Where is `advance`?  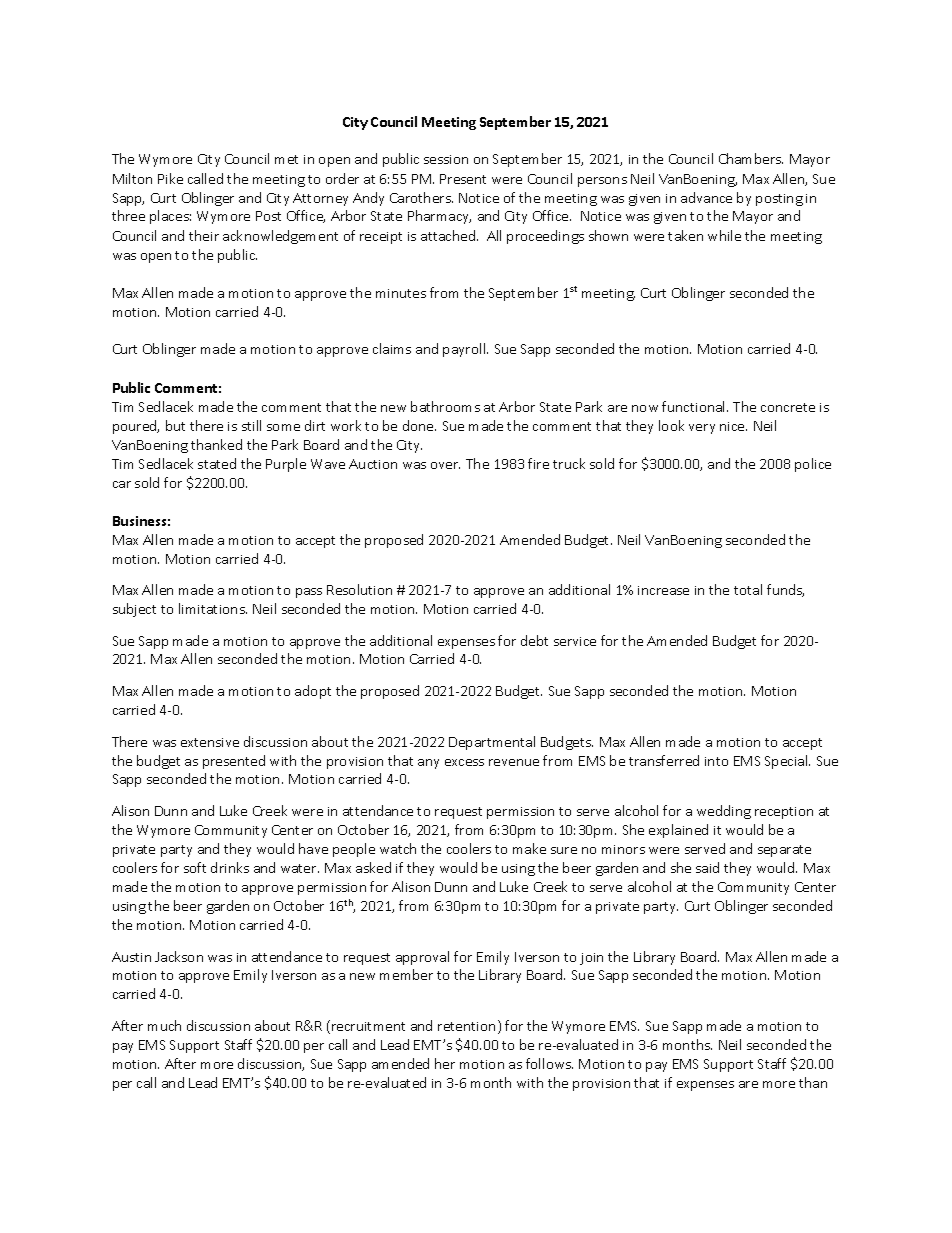
advance is located at coordinates (706, 197).
